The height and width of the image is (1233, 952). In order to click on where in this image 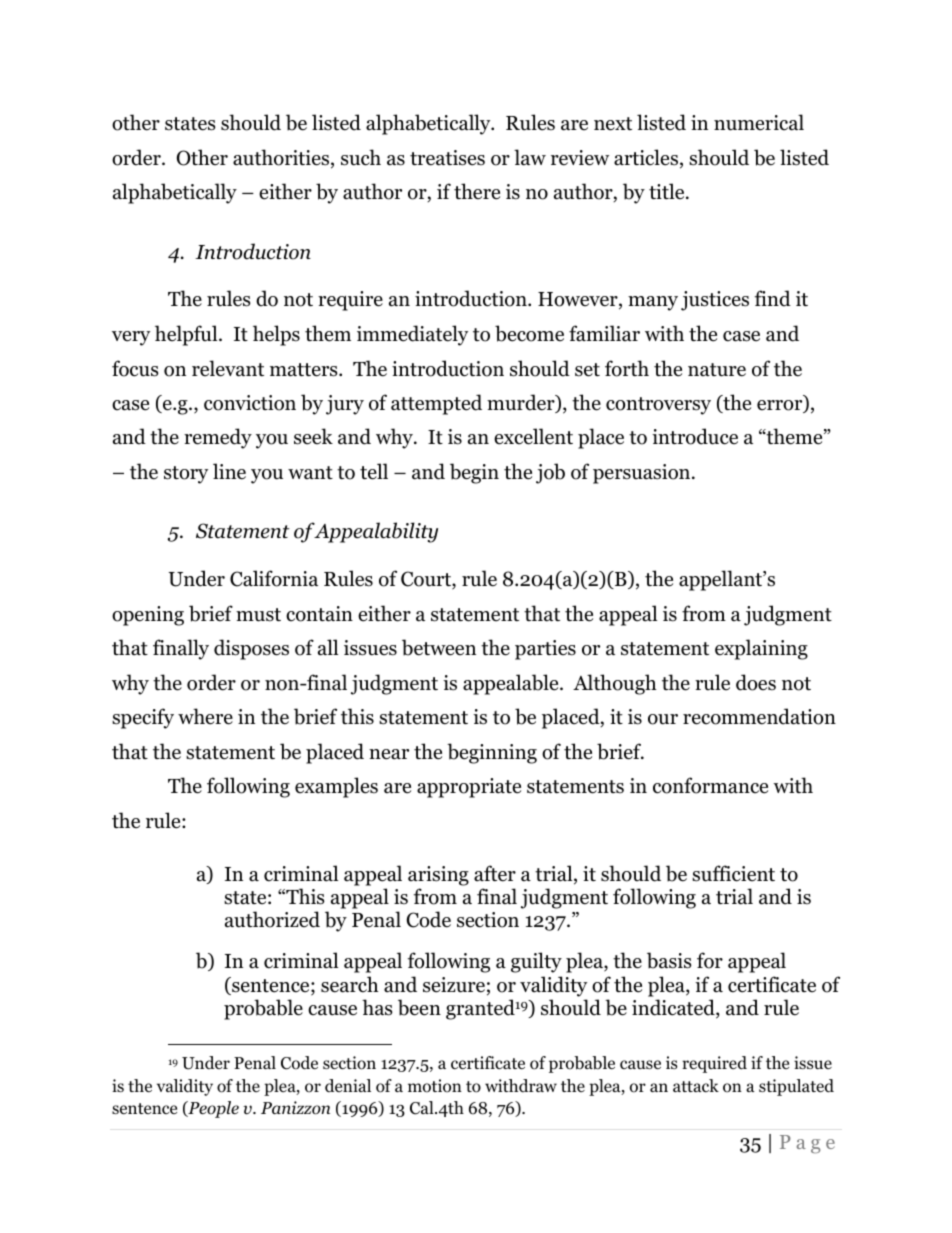, I will do `click(205, 716)`.
